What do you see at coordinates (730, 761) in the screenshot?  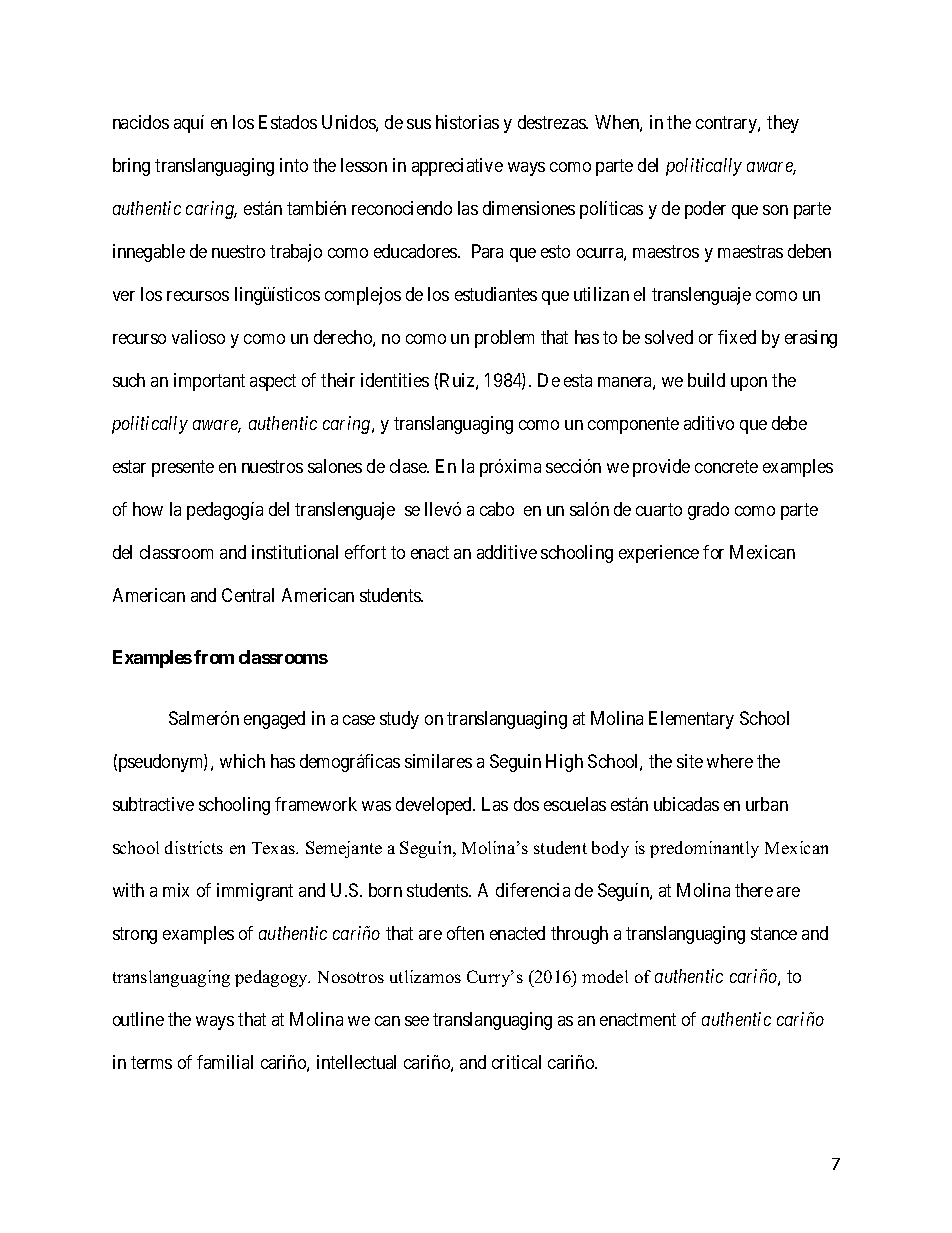 I see `where` at bounding box center [730, 761].
